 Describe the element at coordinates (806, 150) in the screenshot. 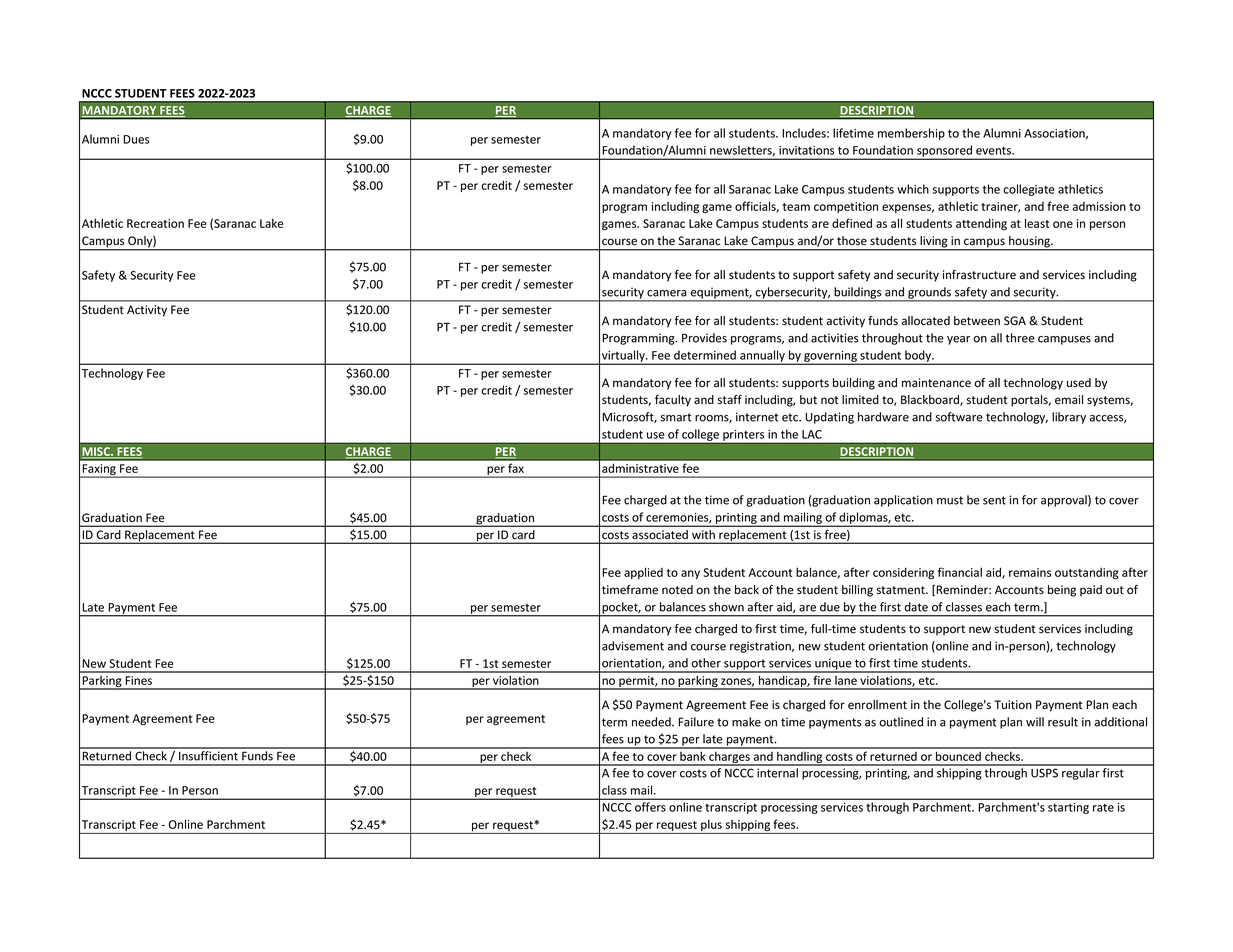

I see `invitations` at that location.
